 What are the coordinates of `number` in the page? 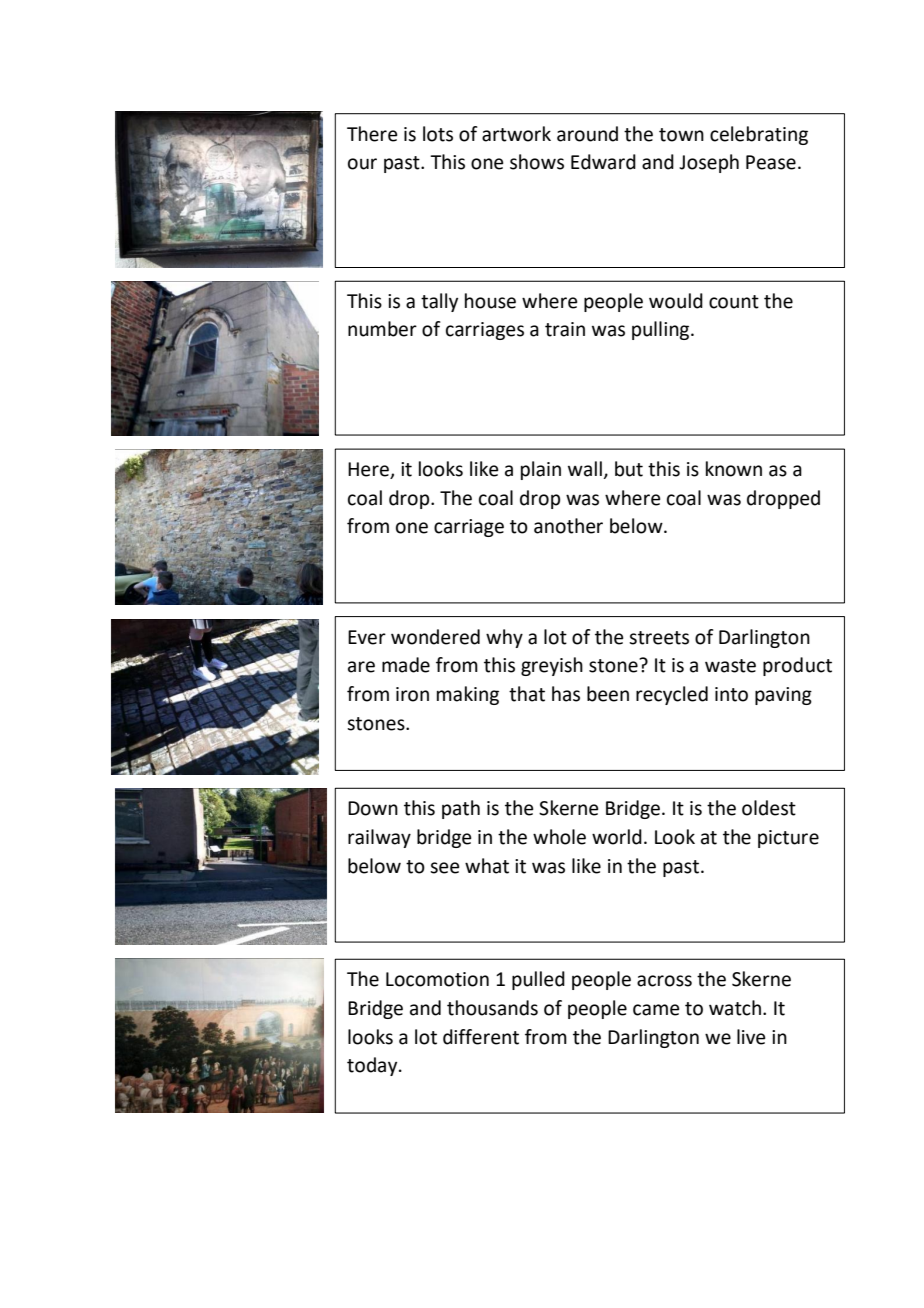 It's located at (382, 329).
